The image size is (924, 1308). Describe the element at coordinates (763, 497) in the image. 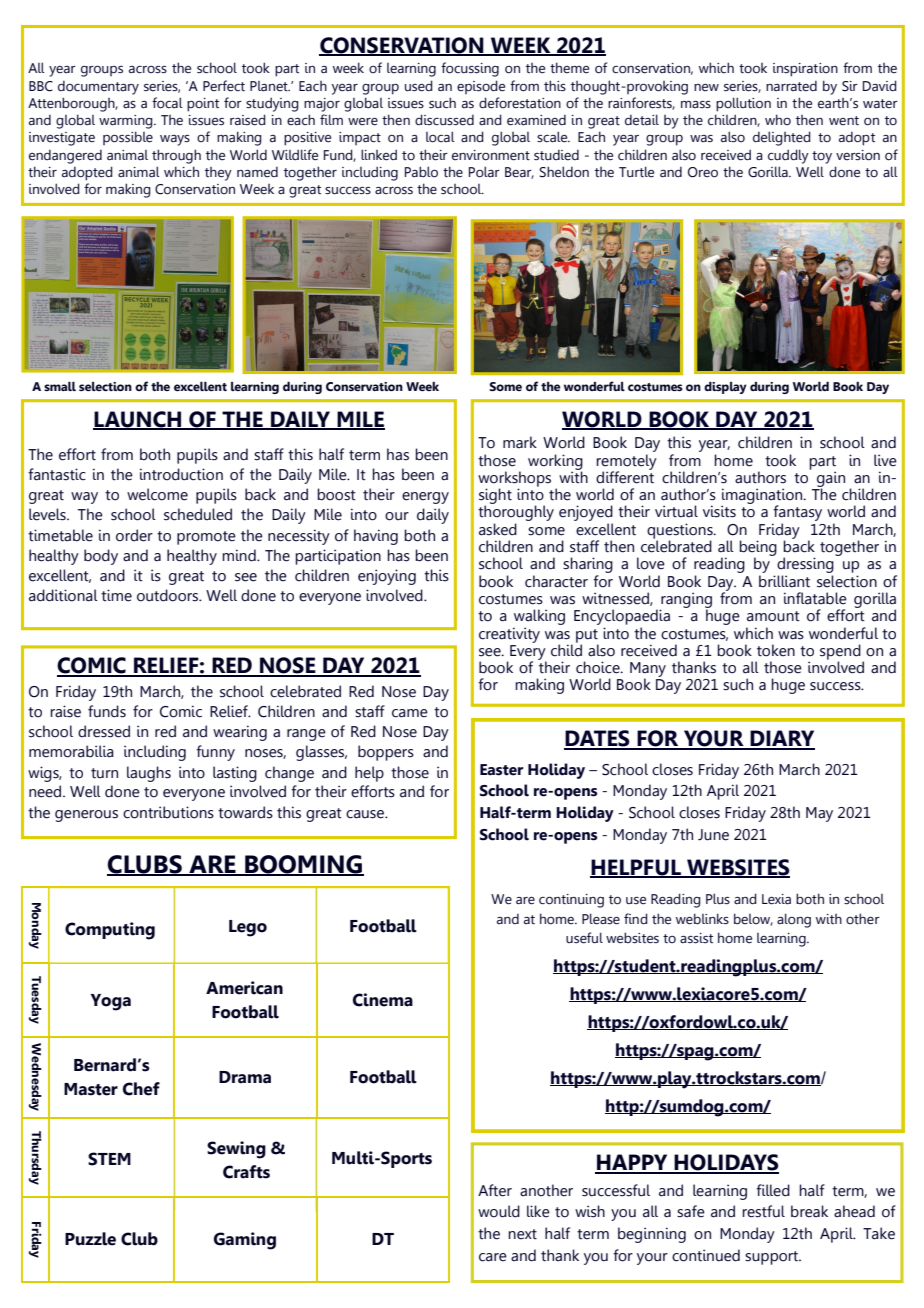

I see `imagination` at that location.
